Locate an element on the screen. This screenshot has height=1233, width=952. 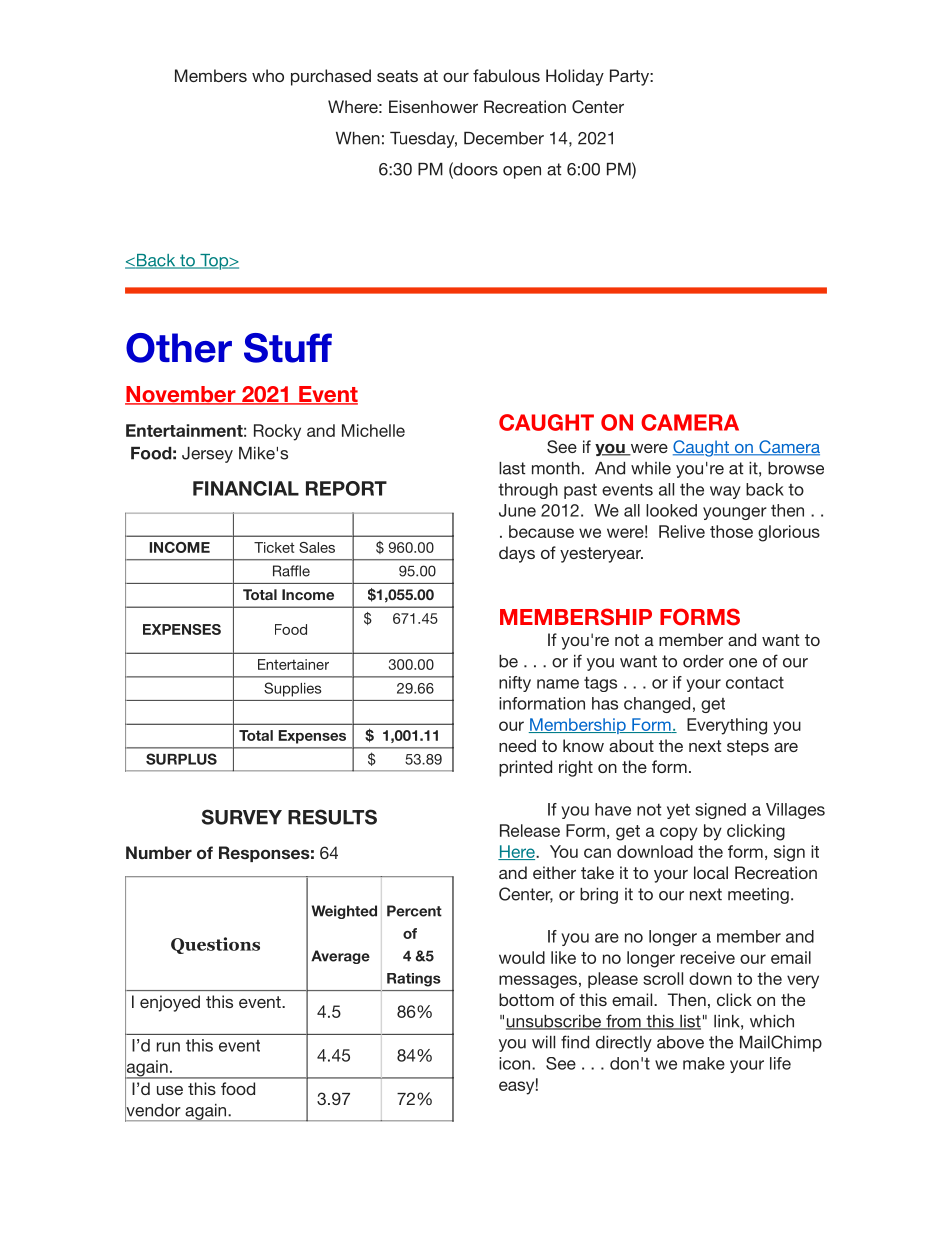
run is located at coordinates (168, 1047).
